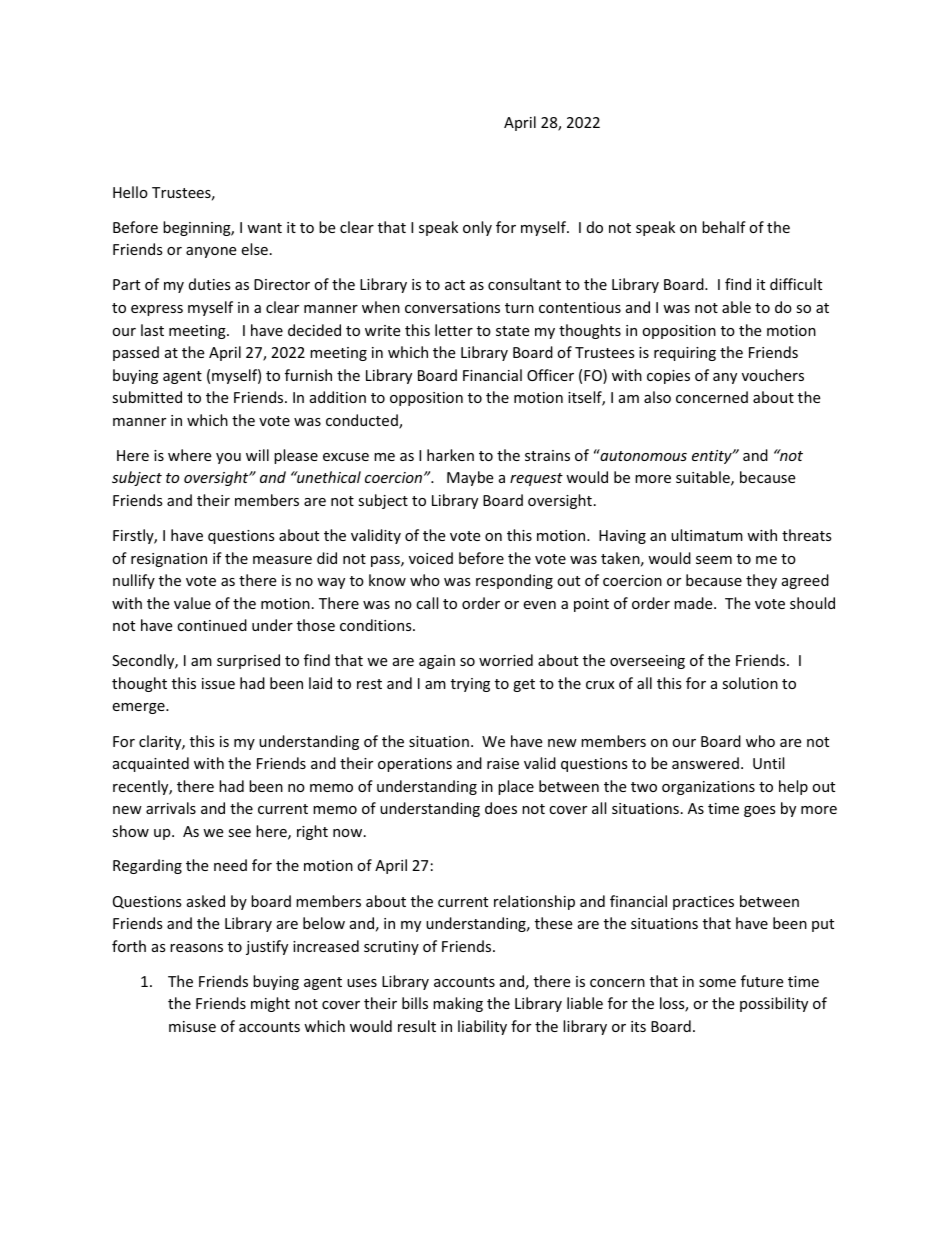 The width and height of the screenshot is (952, 1233). What do you see at coordinates (724, 227) in the screenshot?
I see `behalf` at bounding box center [724, 227].
